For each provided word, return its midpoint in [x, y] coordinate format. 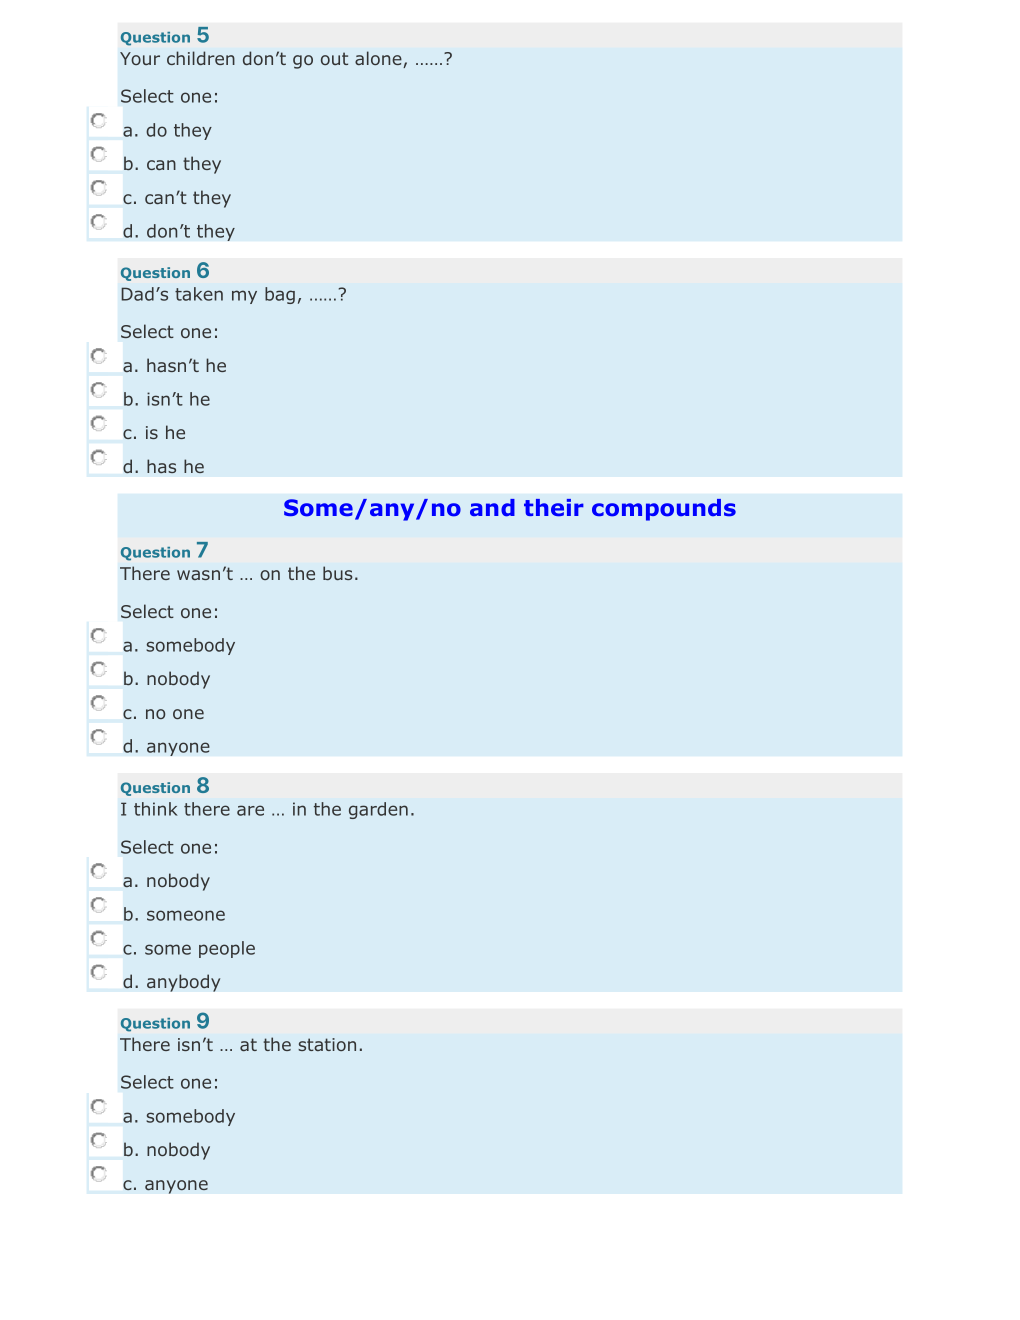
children [201, 58]
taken [199, 294]
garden [378, 810]
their [554, 507]
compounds [664, 510]
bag [280, 295]
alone [379, 59]
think [156, 809]
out [334, 58]
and [492, 507]
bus [338, 573]
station [327, 1044]
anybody [184, 983]
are [250, 810]
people [227, 949]
